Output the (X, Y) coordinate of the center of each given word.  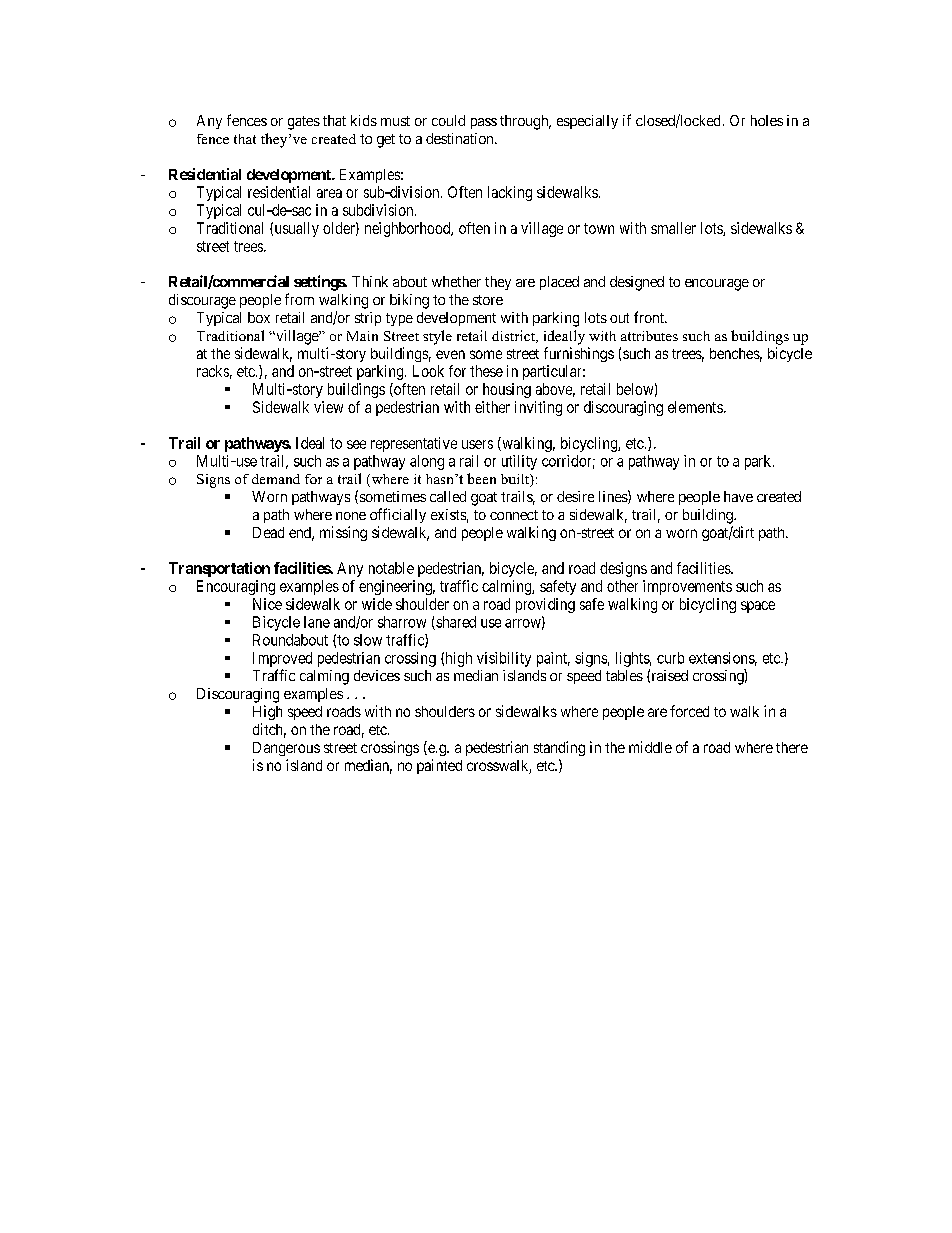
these (486, 371)
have (738, 496)
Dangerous (286, 749)
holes (767, 120)
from (299, 299)
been (481, 478)
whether (456, 281)
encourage (717, 285)
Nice (267, 604)
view (328, 407)
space (758, 607)
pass (484, 123)
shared (455, 623)
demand (276, 479)
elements (695, 407)
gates (304, 123)
